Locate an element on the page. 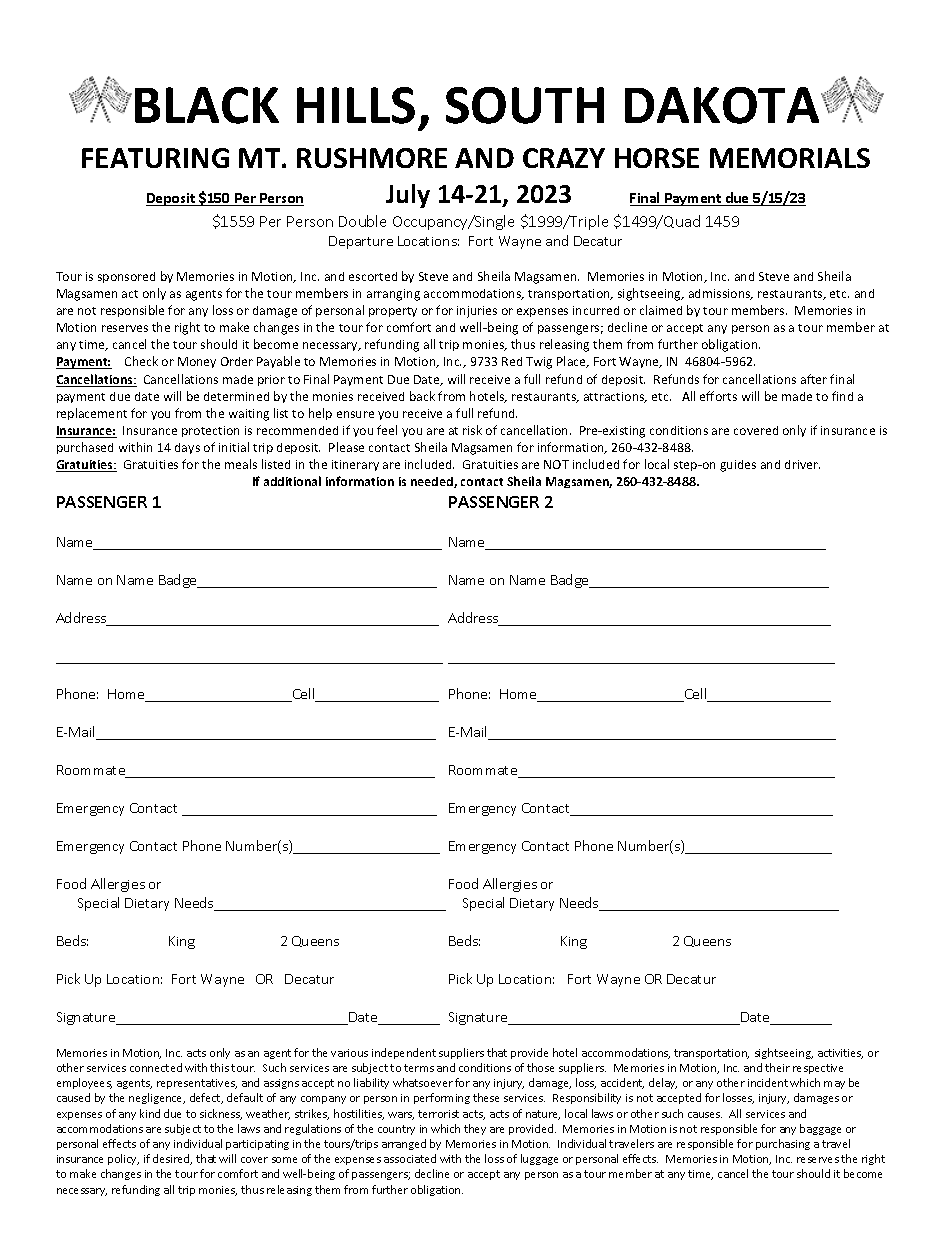 This page has width=952, height=1233. purchasing is located at coordinates (783, 1144).
